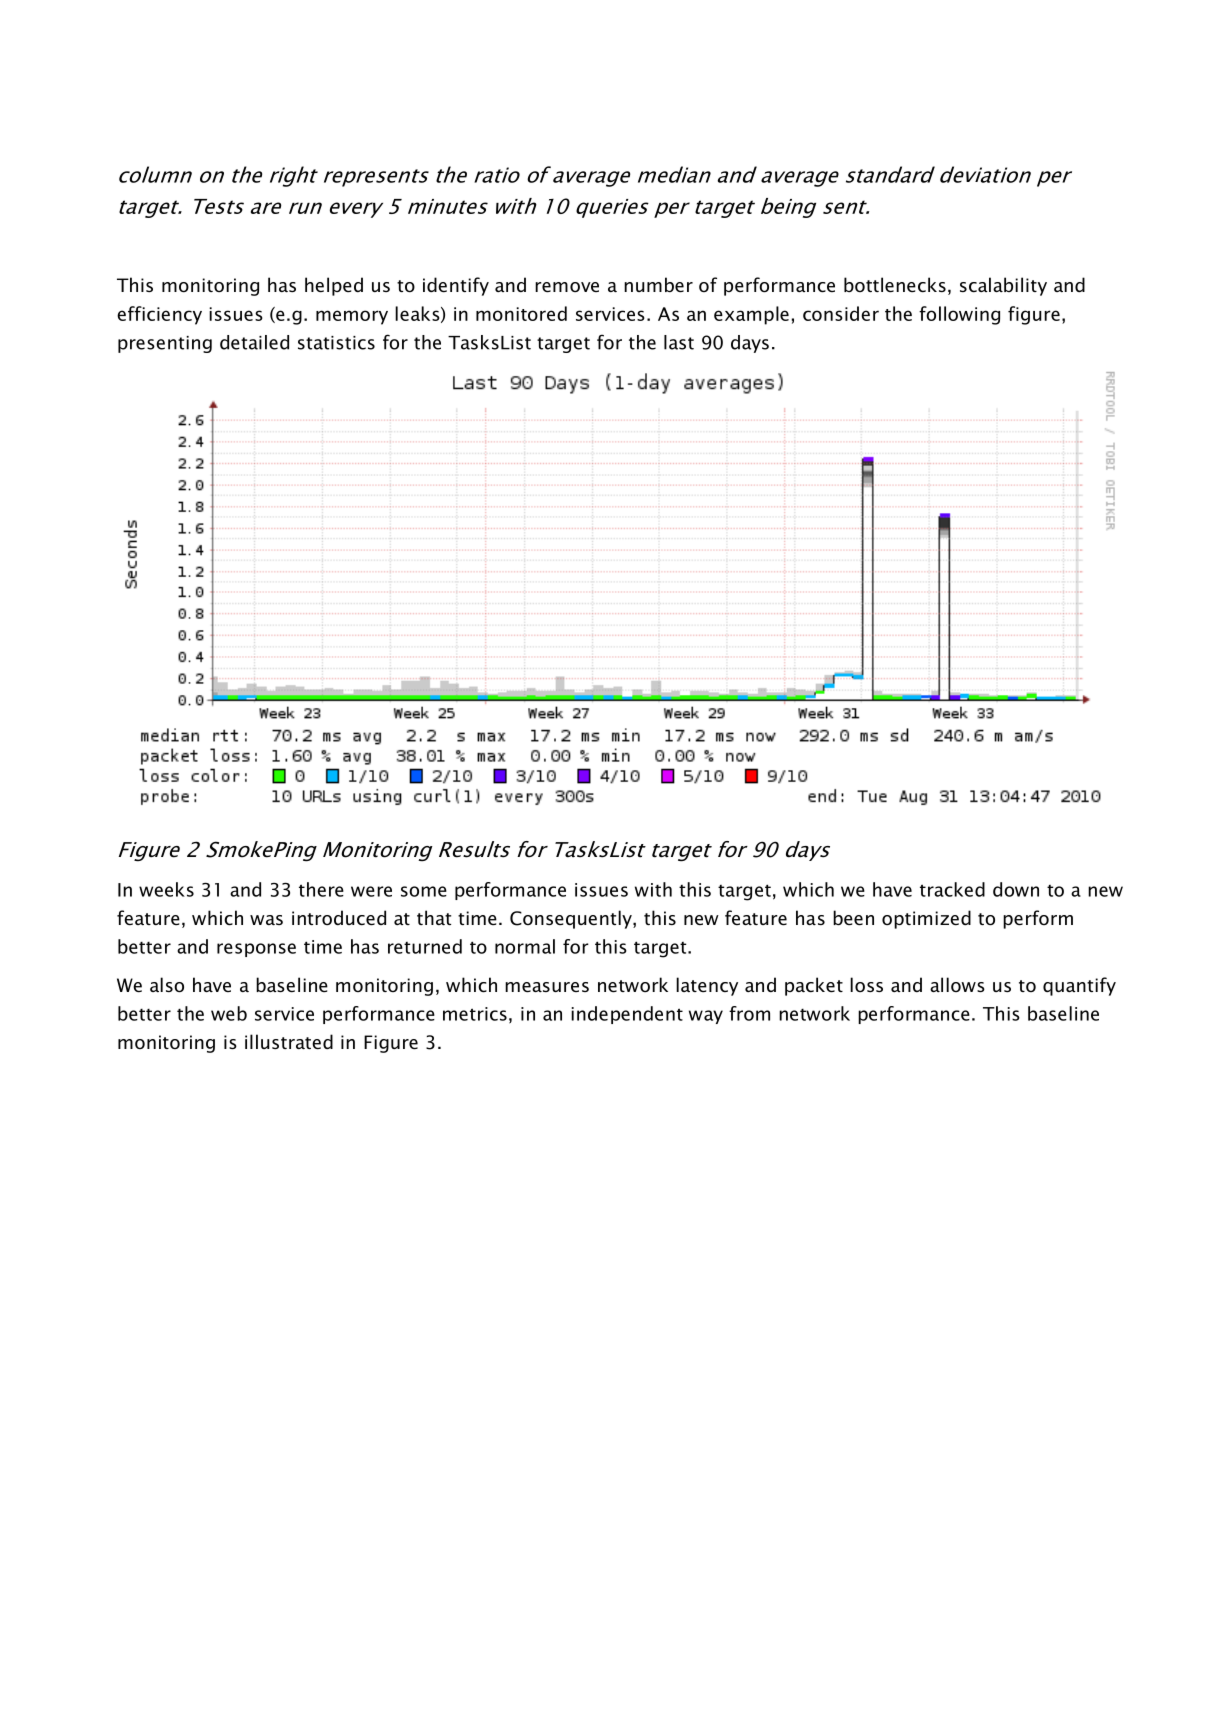 This document has width=1226, height=1733. What do you see at coordinates (424, 891) in the document?
I see `some` at bounding box center [424, 891].
